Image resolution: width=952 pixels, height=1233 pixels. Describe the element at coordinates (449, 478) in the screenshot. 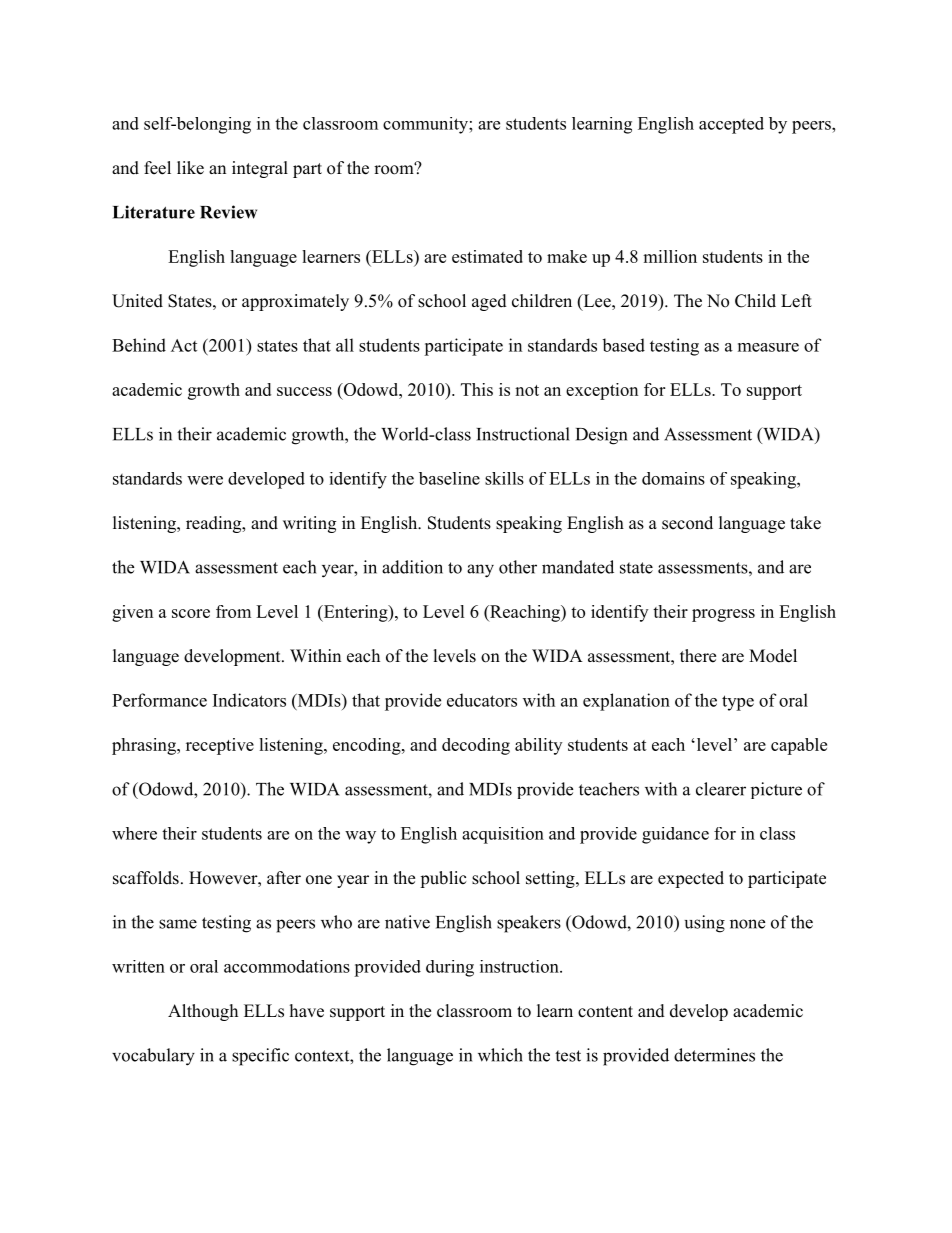

I see `baseline` at that location.
